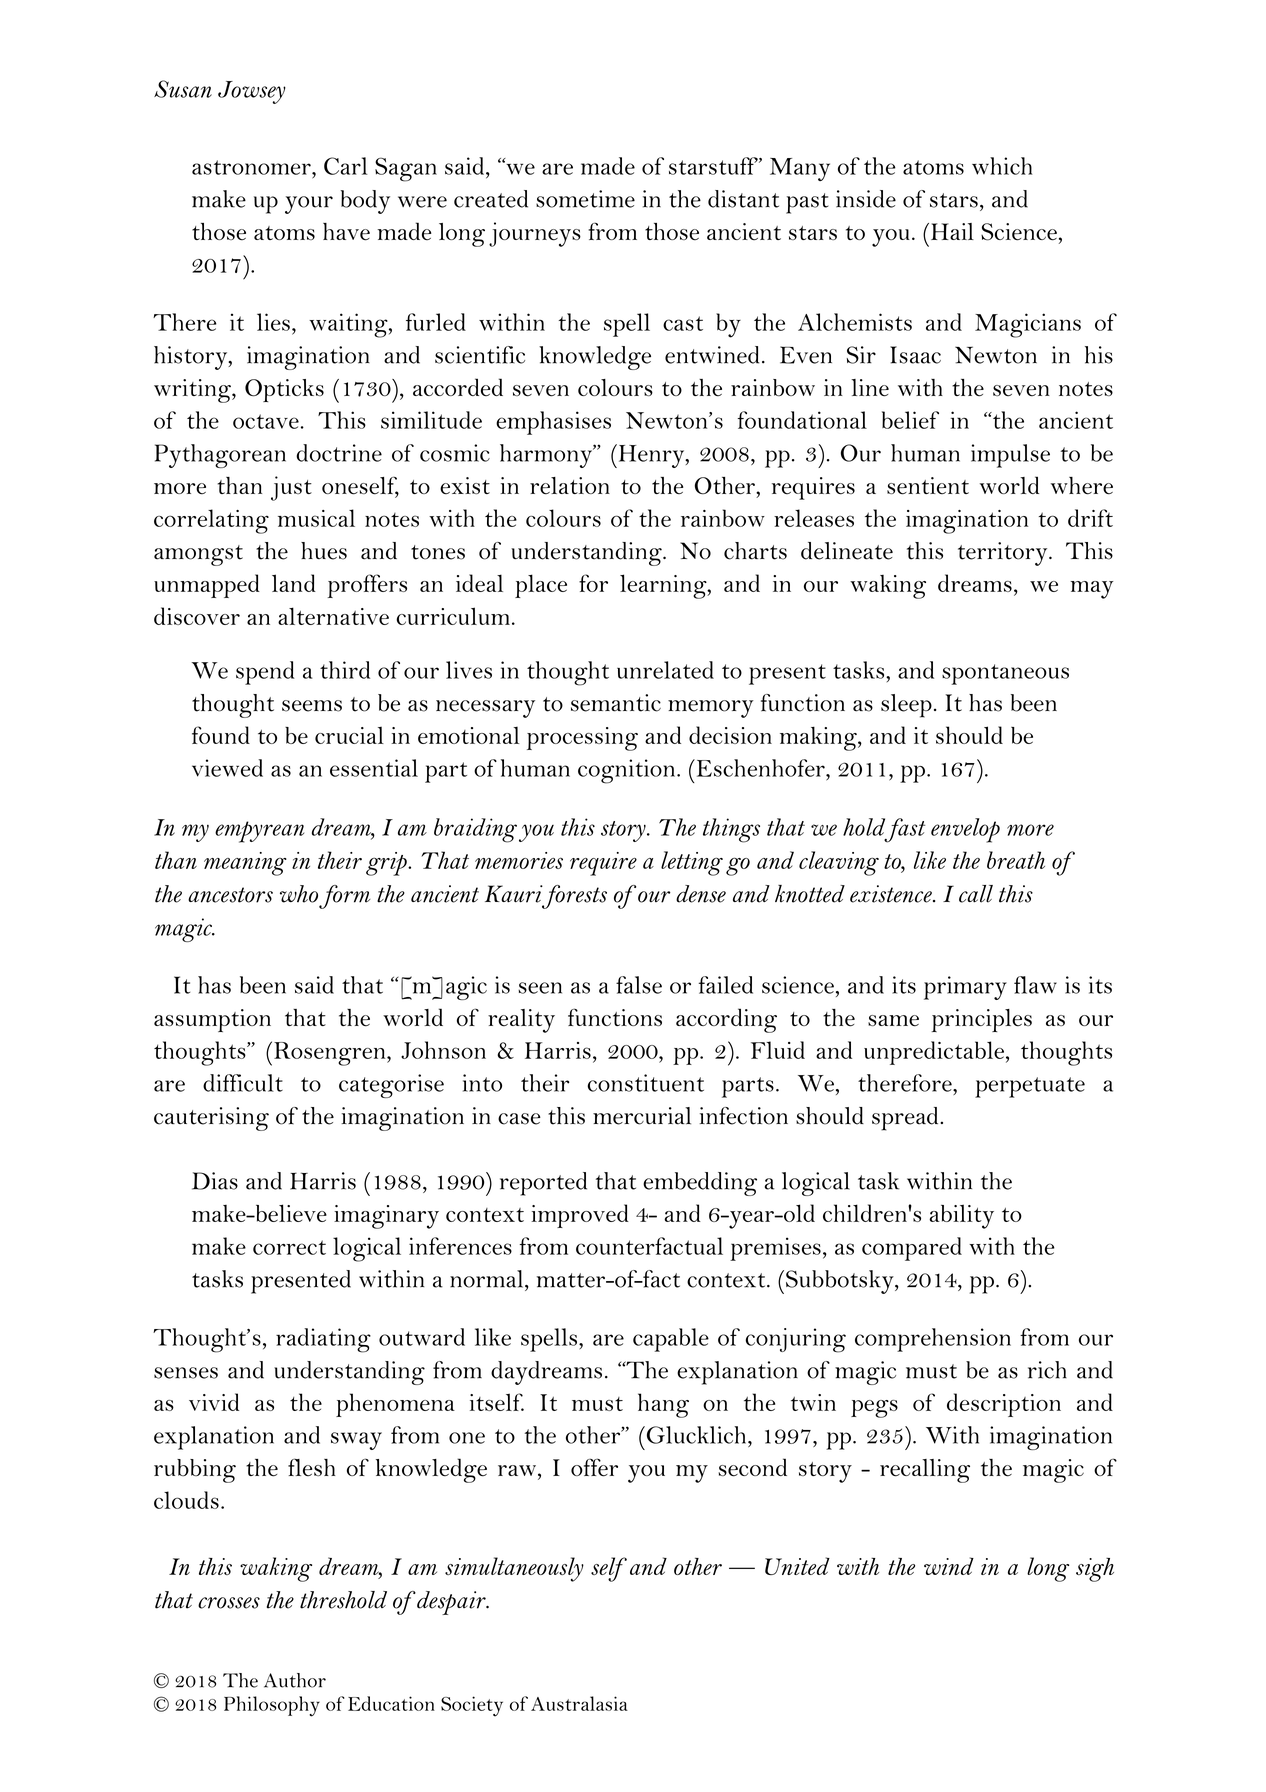 The width and height of the screenshot is (1266, 1792). What do you see at coordinates (585, 199) in the screenshot?
I see `sometime` at bounding box center [585, 199].
